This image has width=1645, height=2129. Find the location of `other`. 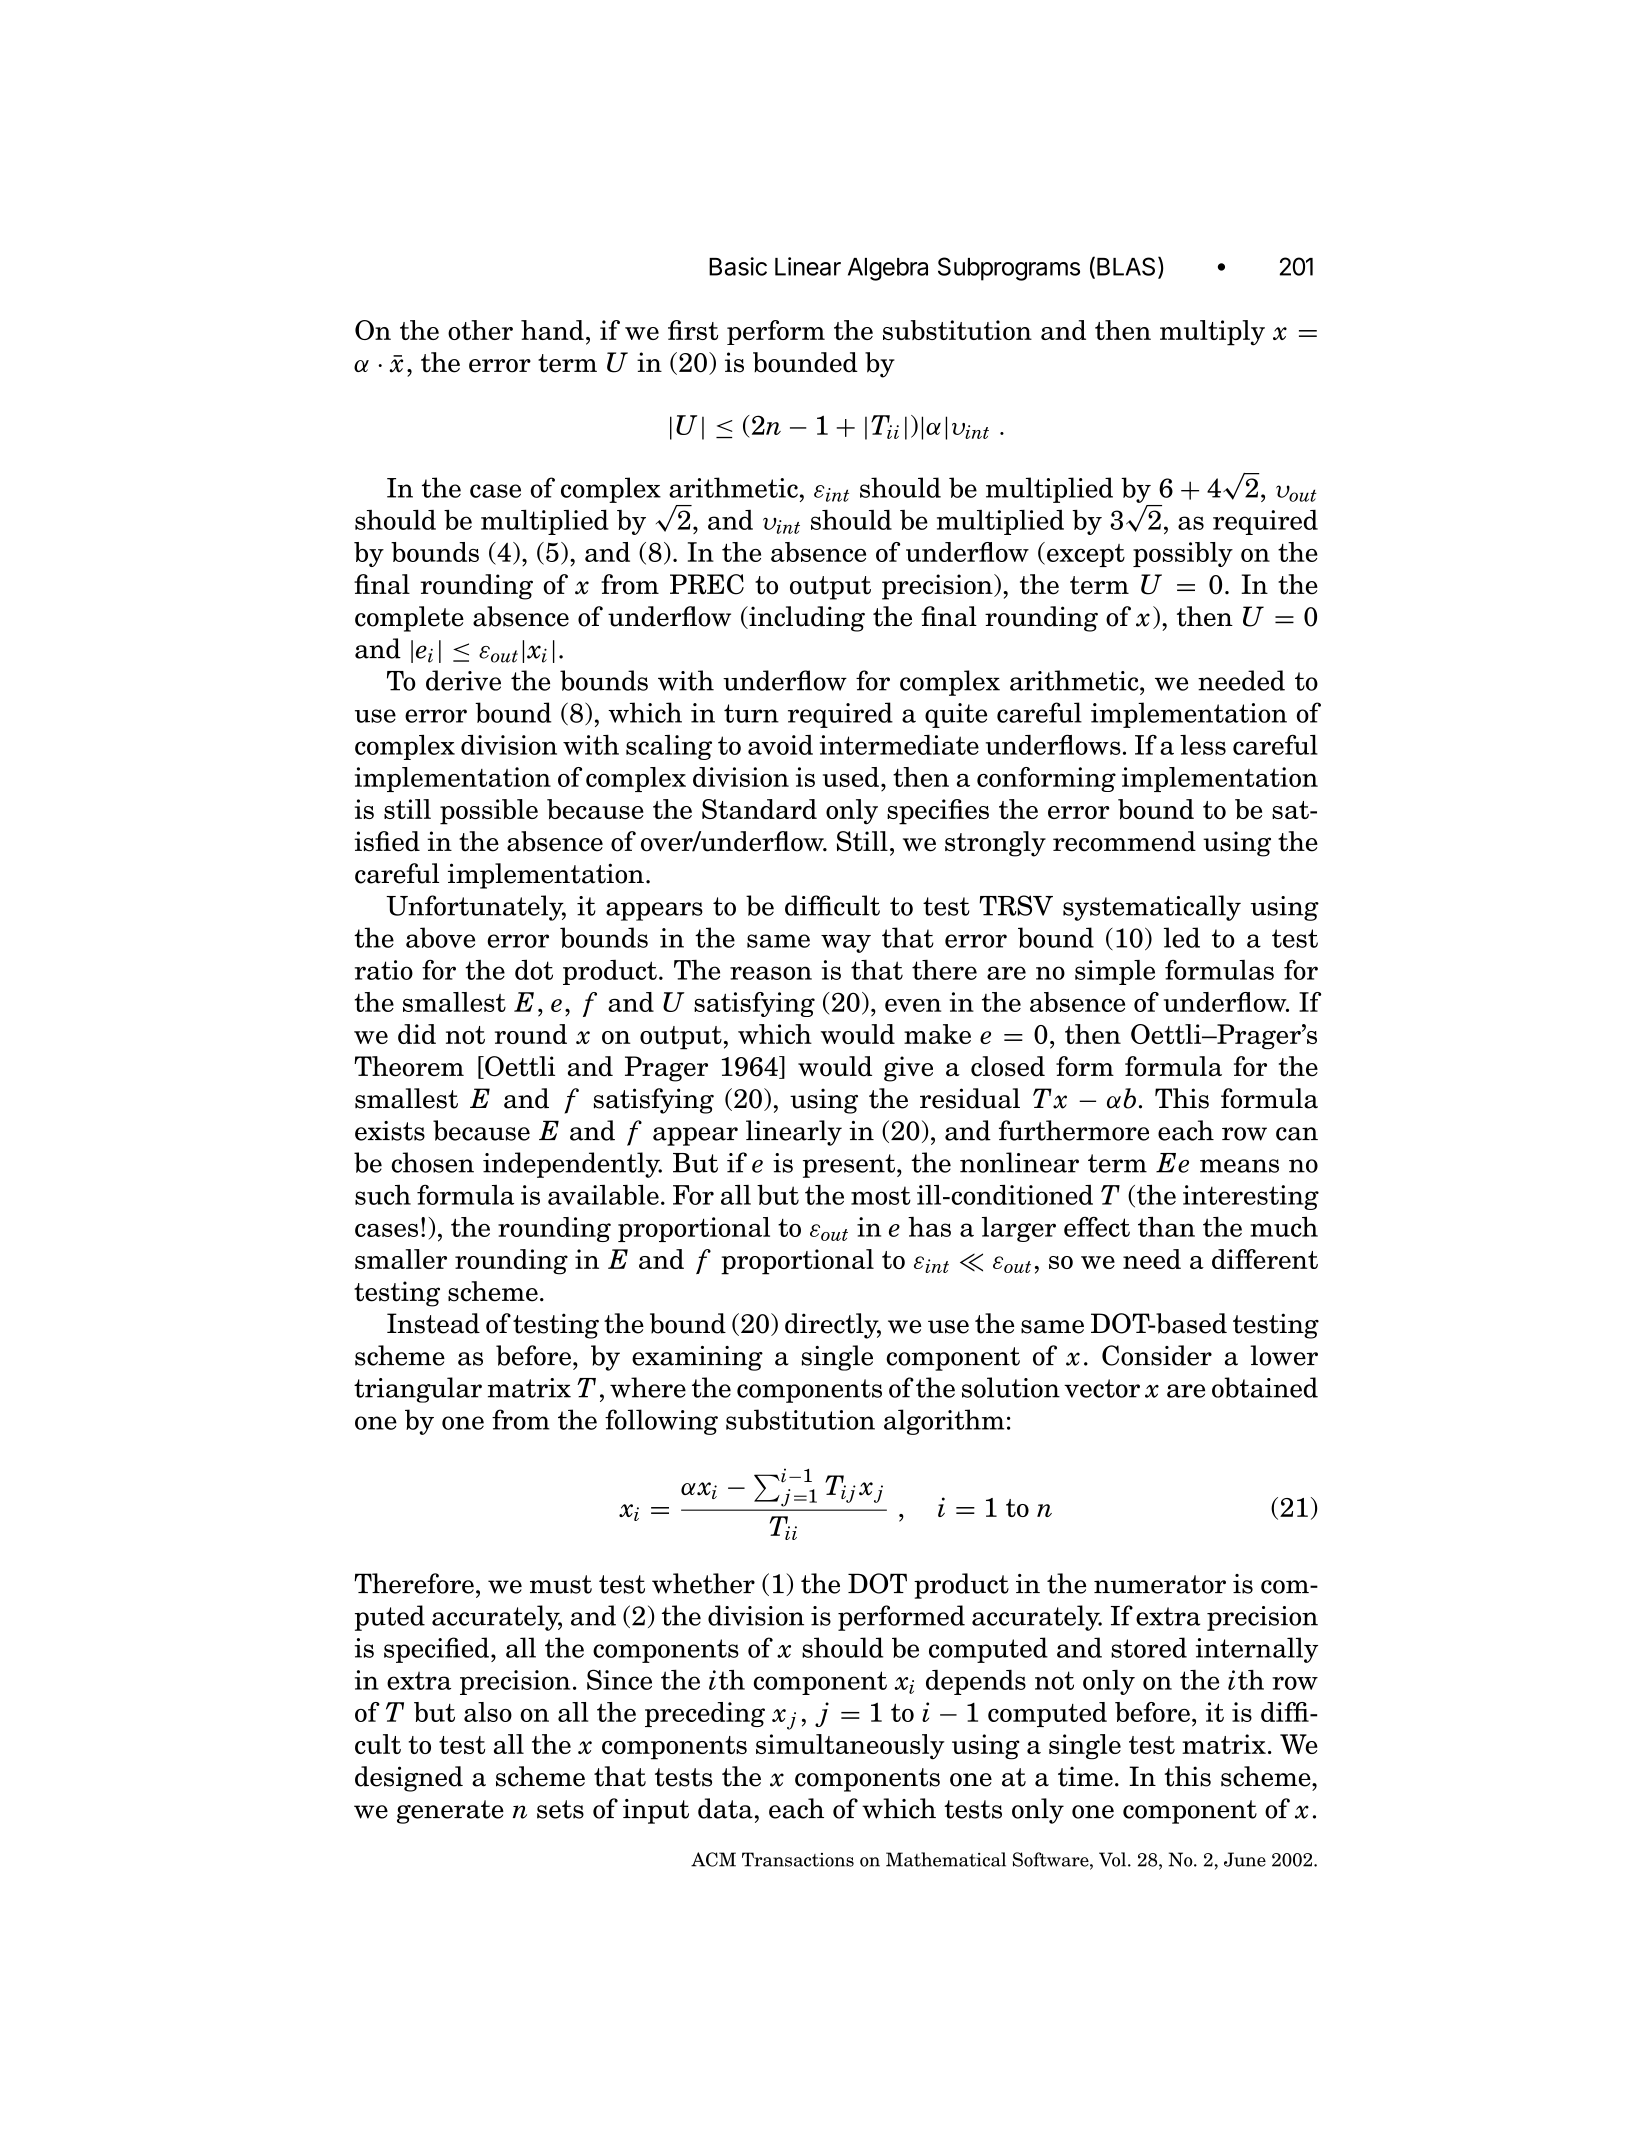

other is located at coordinates (480, 330).
